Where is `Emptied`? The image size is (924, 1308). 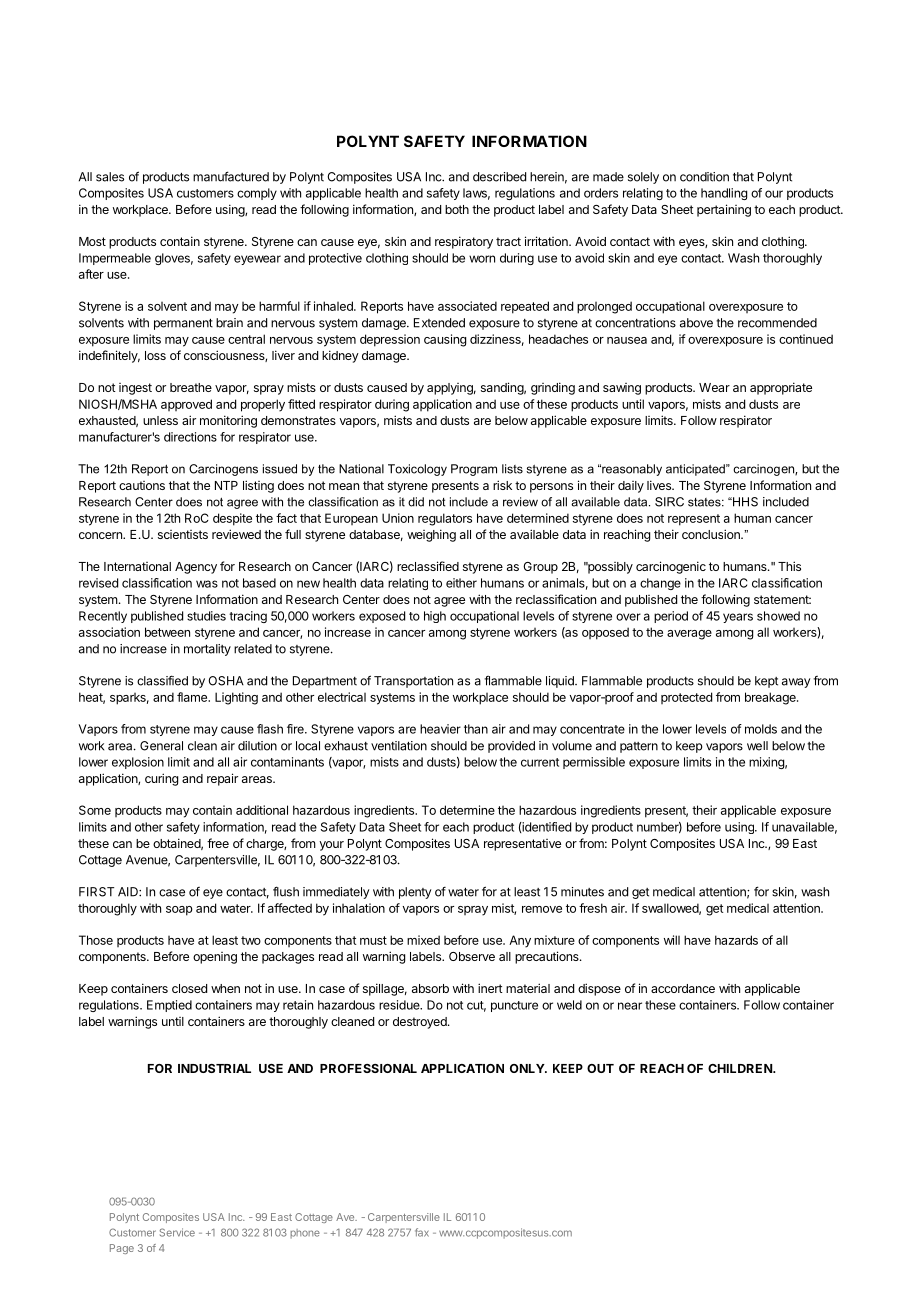 Emptied is located at coordinates (169, 1006).
